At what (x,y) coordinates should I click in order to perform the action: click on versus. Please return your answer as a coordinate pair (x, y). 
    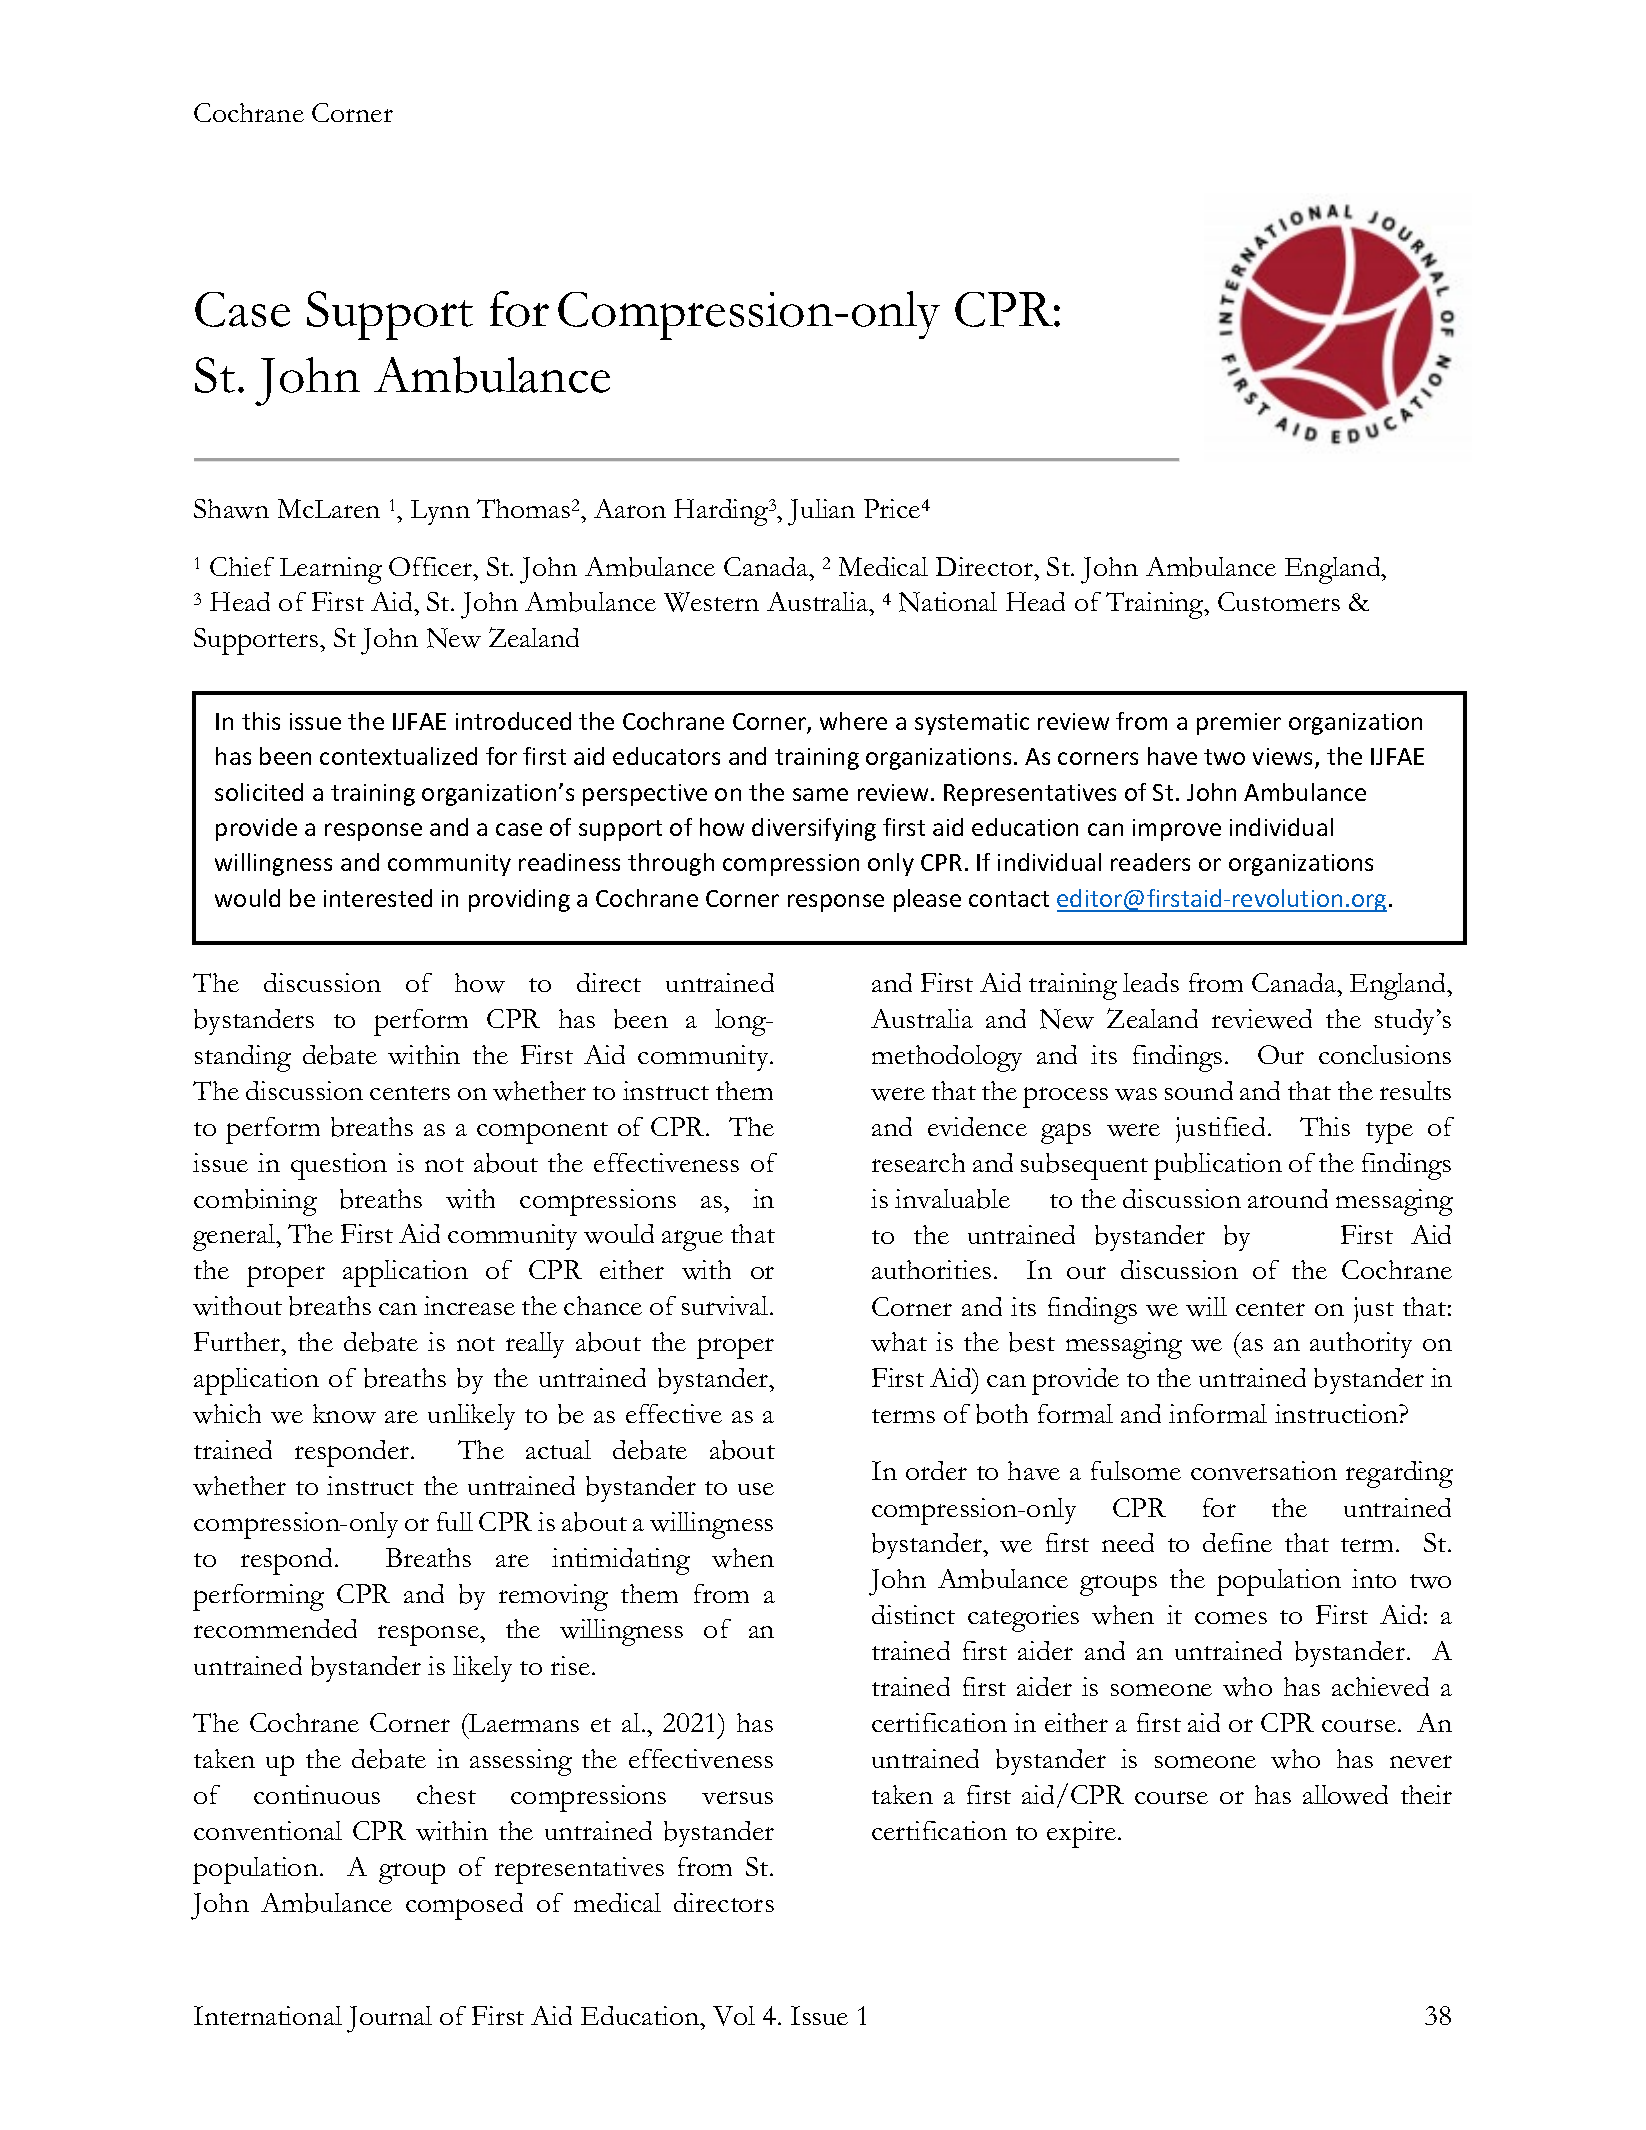
    Looking at the image, I should click on (737, 1797).
